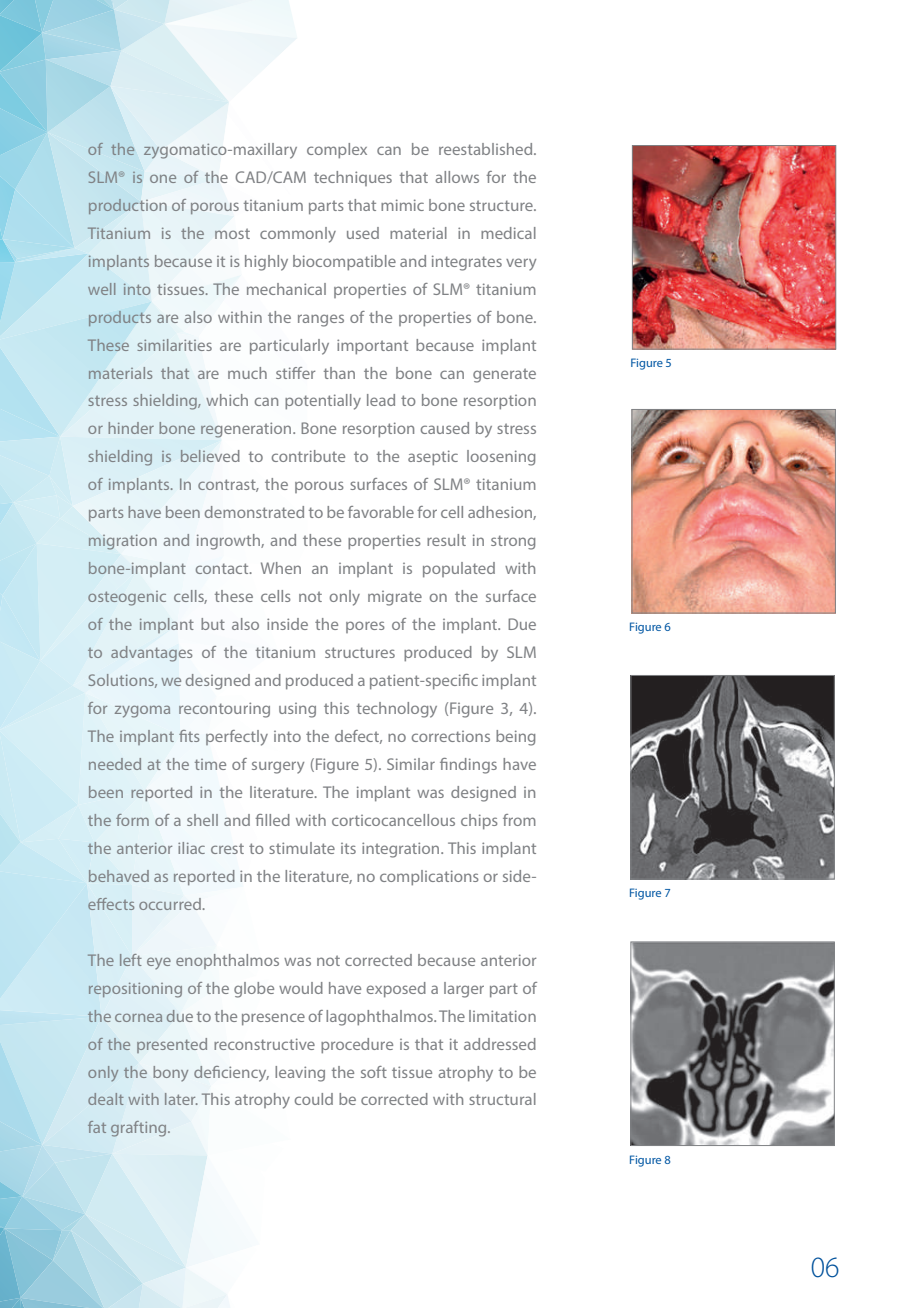 This screenshot has height=1308, width=924. I want to click on generate, so click(504, 375).
